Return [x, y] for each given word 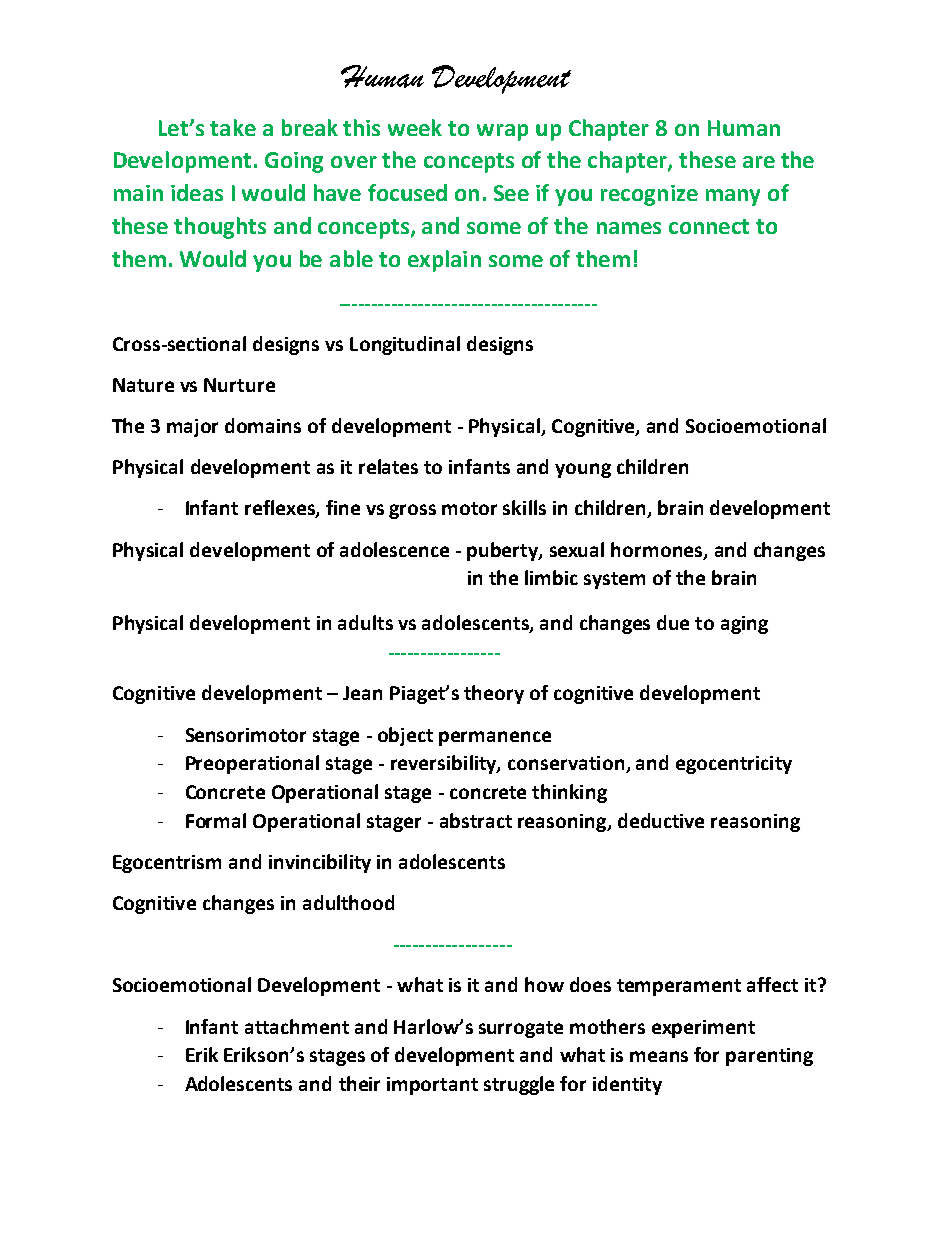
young [583, 470]
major [192, 428]
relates [388, 466]
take [233, 127]
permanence [495, 738]
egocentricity [734, 765]
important [432, 1086]
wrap [502, 132]
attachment [297, 1026]
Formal [216, 820]
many [733, 197]
